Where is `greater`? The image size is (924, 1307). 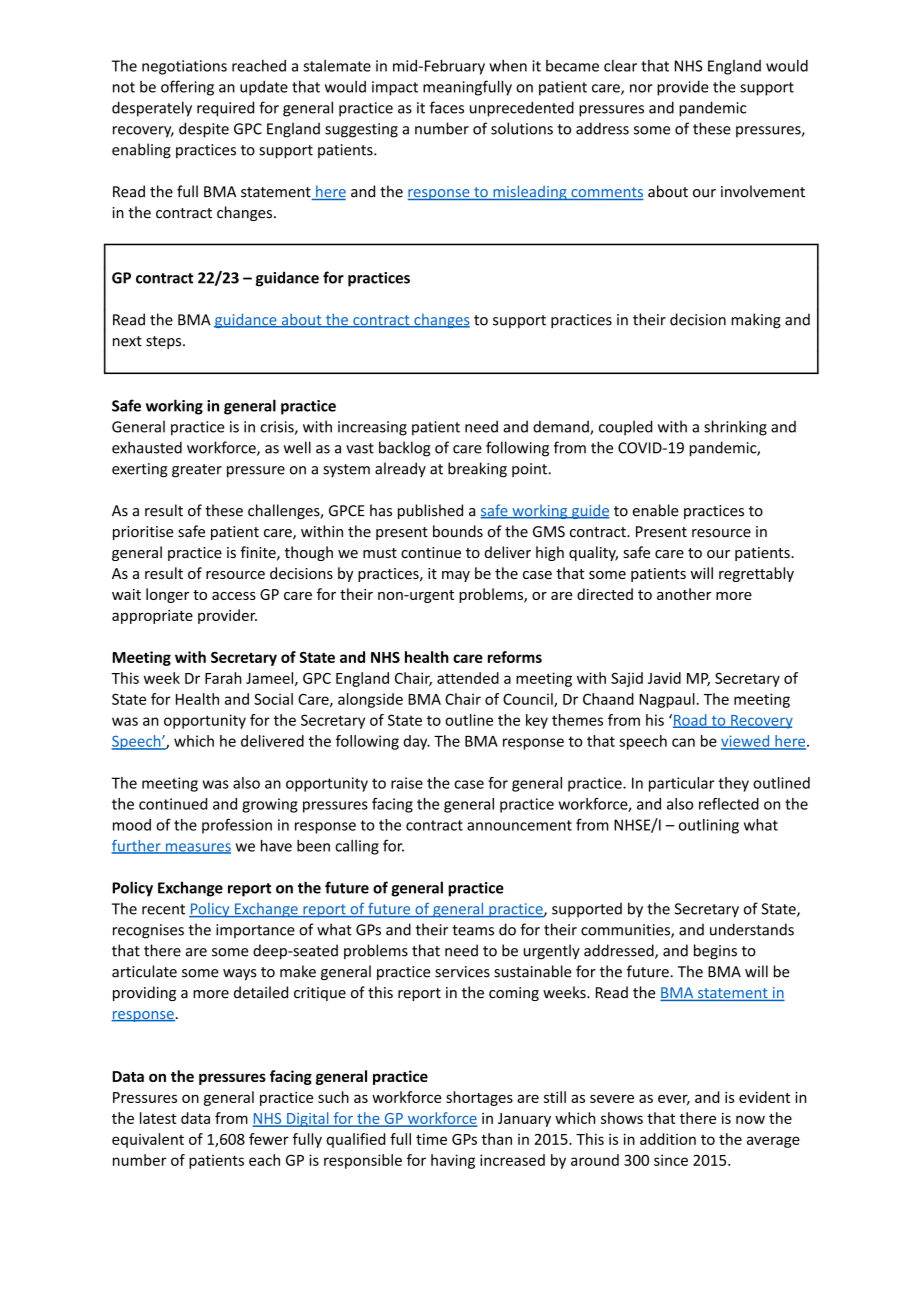 greater is located at coordinates (197, 471).
